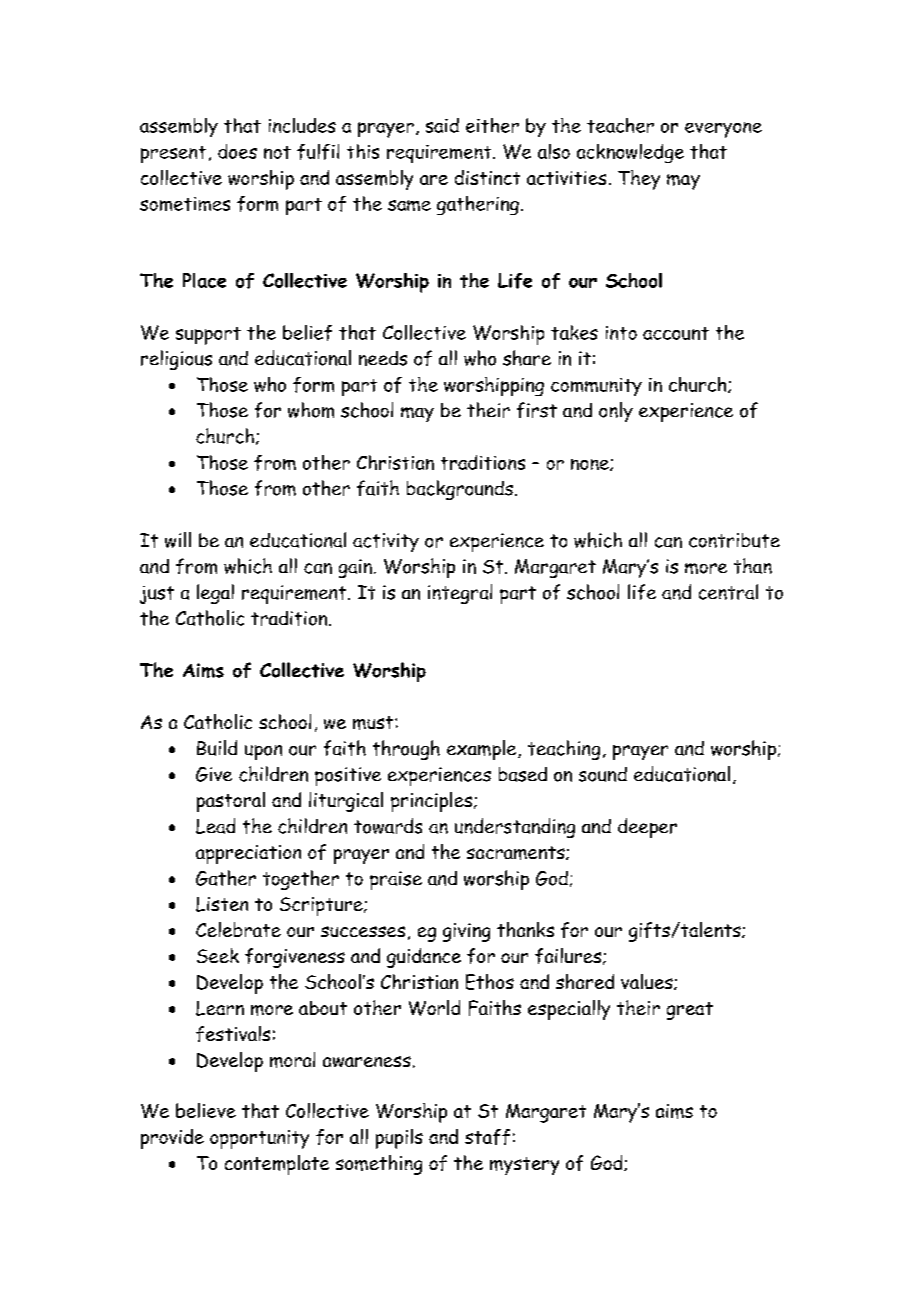 The image size is (924, 1308). I want to click on does, so click(237, 151).
